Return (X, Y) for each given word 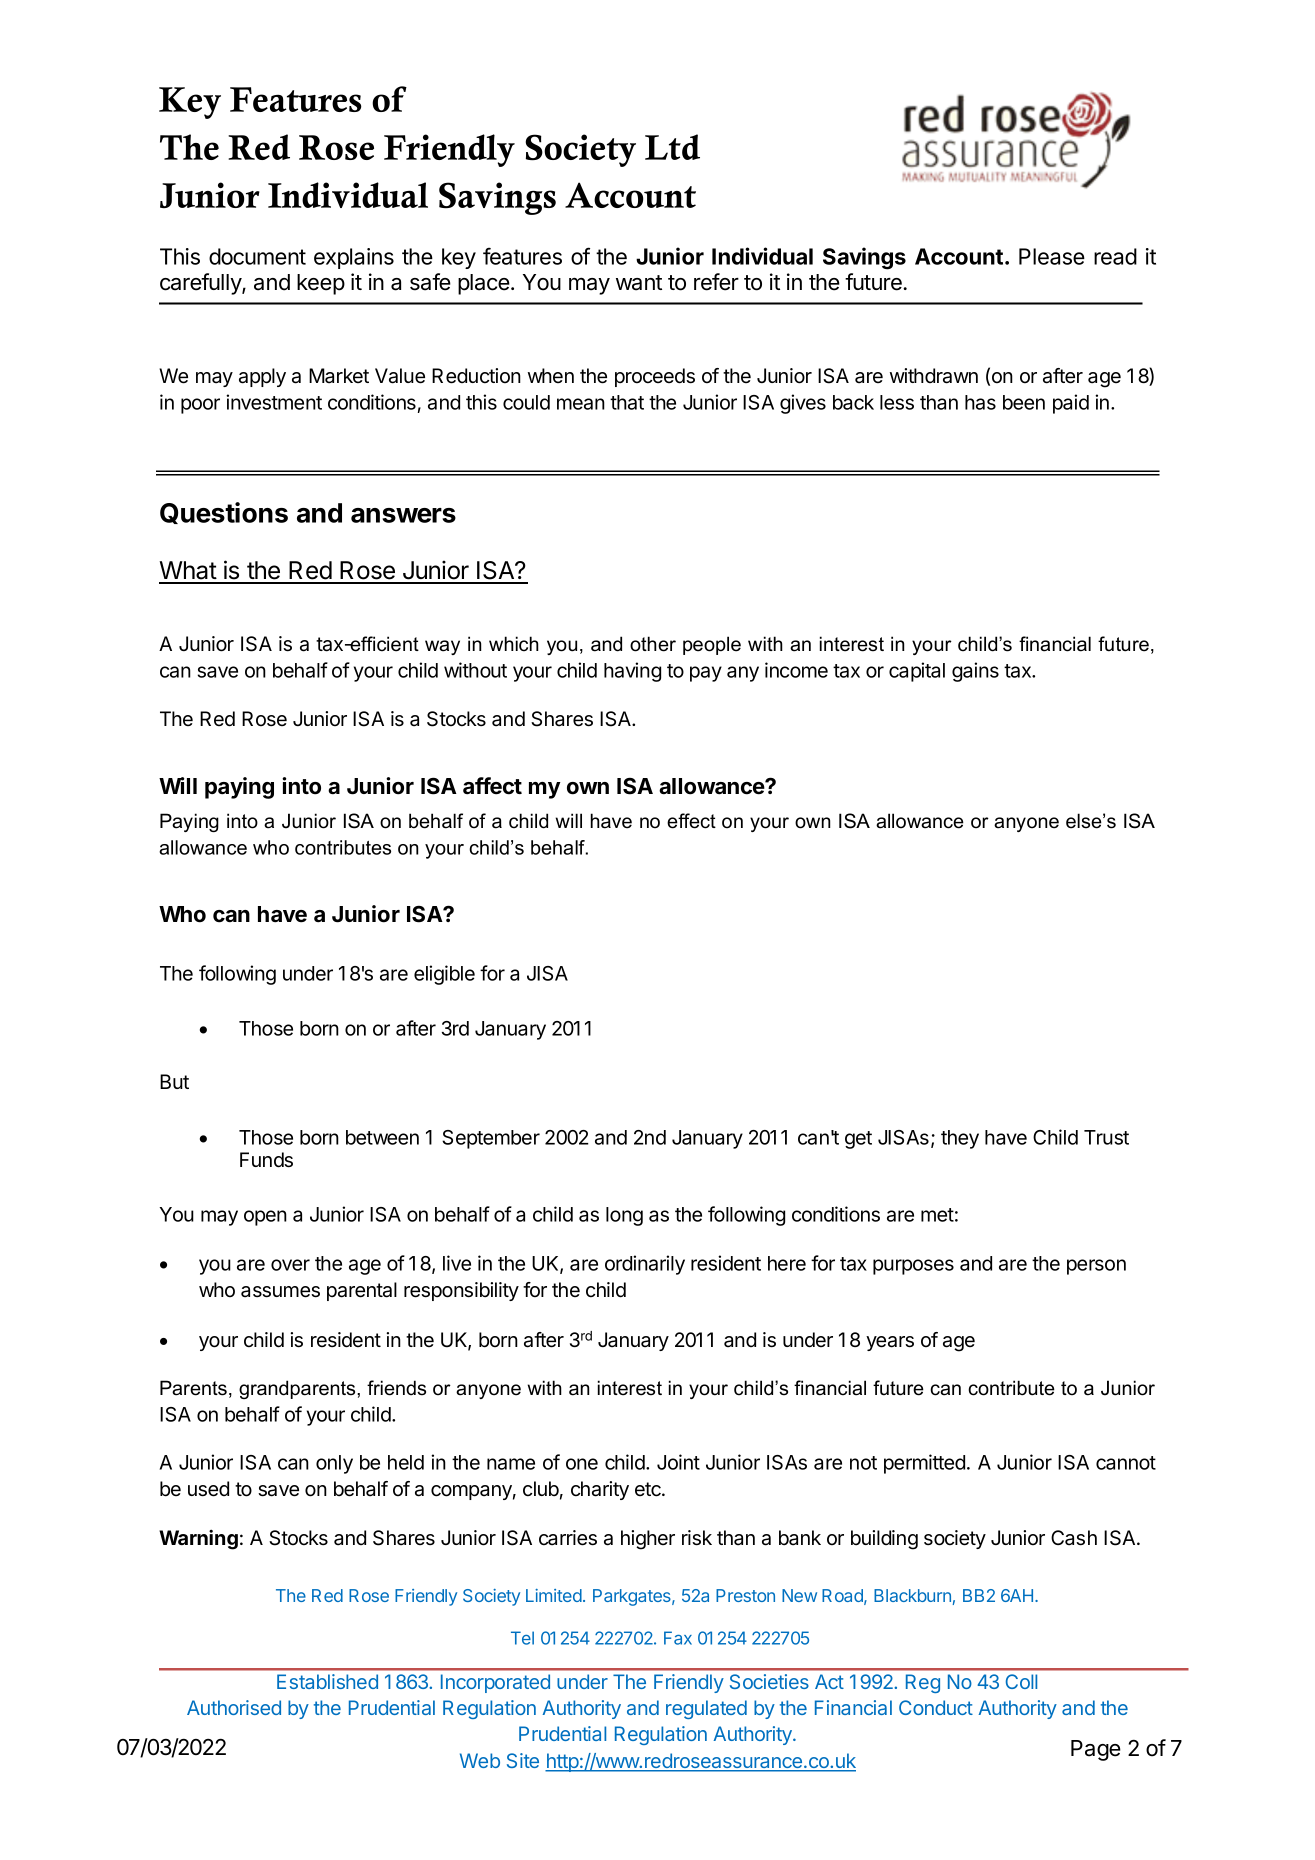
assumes (280, 1292)
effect (691, 821)
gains (975, 672)
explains (354, 258)
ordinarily (645, 1265)
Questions (224, 513)
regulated (706, 1709)
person (1096, 1267)
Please (1052, 256)
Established (327, 1681)
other (653, 644)
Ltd (672, 147)
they (960, 1139)
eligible (444, 975)
